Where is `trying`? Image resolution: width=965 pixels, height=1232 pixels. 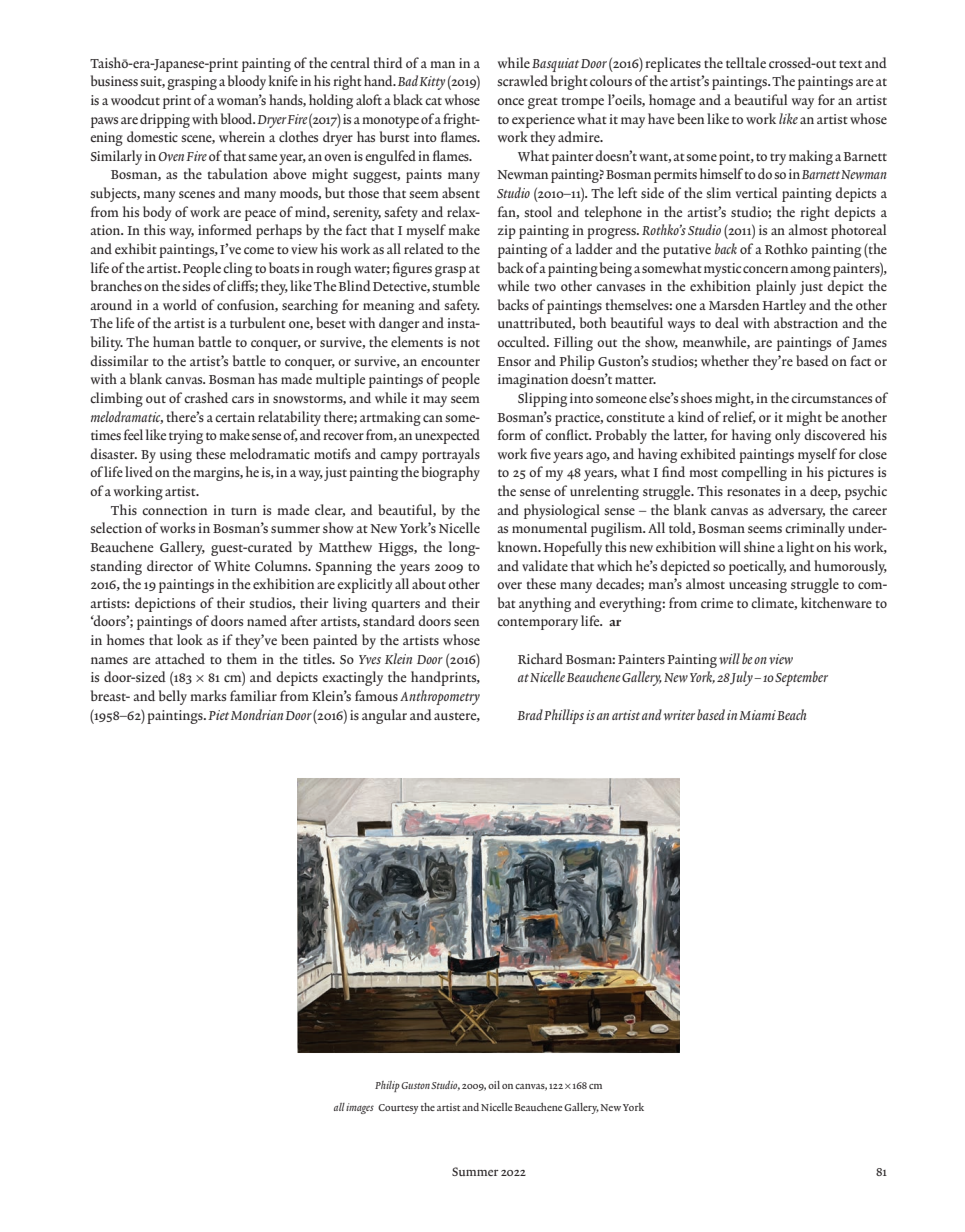 trying is located at coordinates (186, 437).
